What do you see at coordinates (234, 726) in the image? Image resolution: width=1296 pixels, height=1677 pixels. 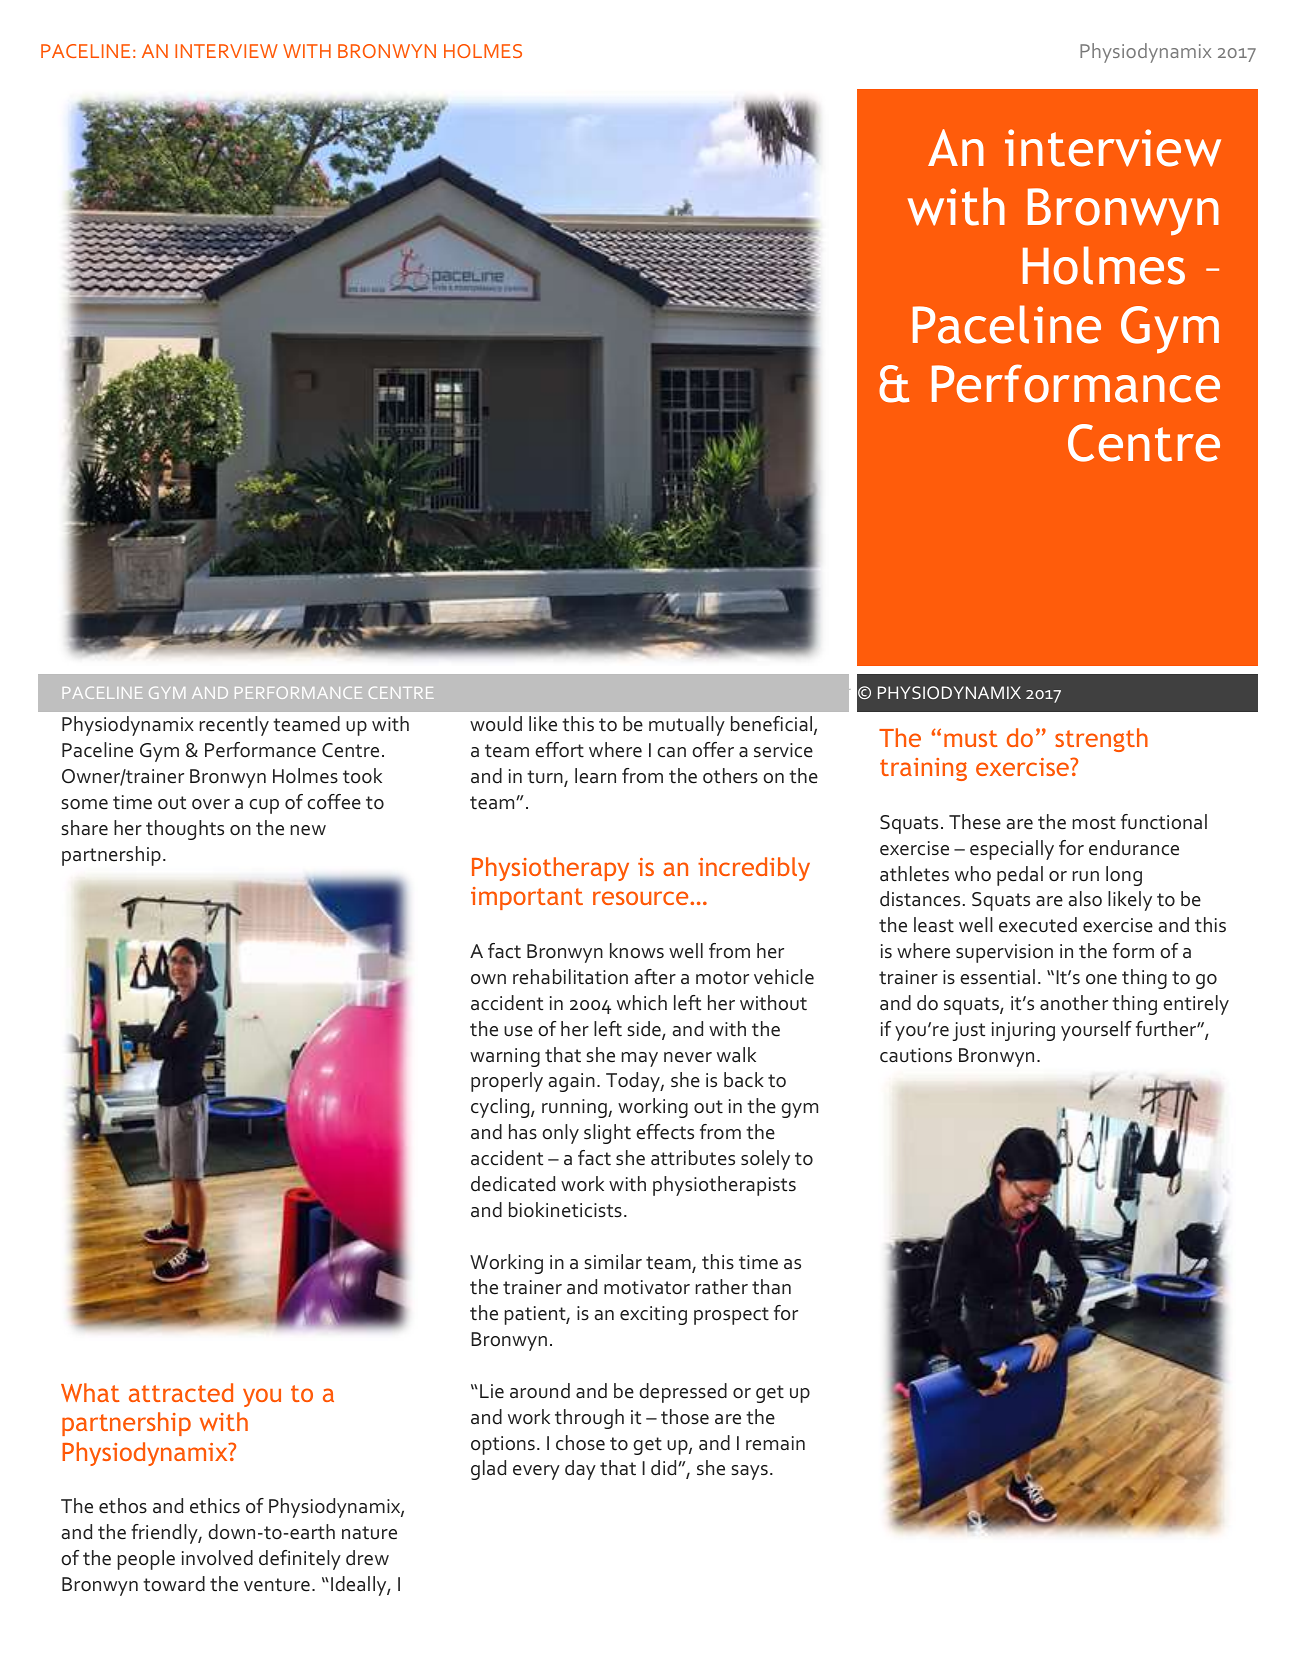 I see `recently` at bounding box center [234, 726].
